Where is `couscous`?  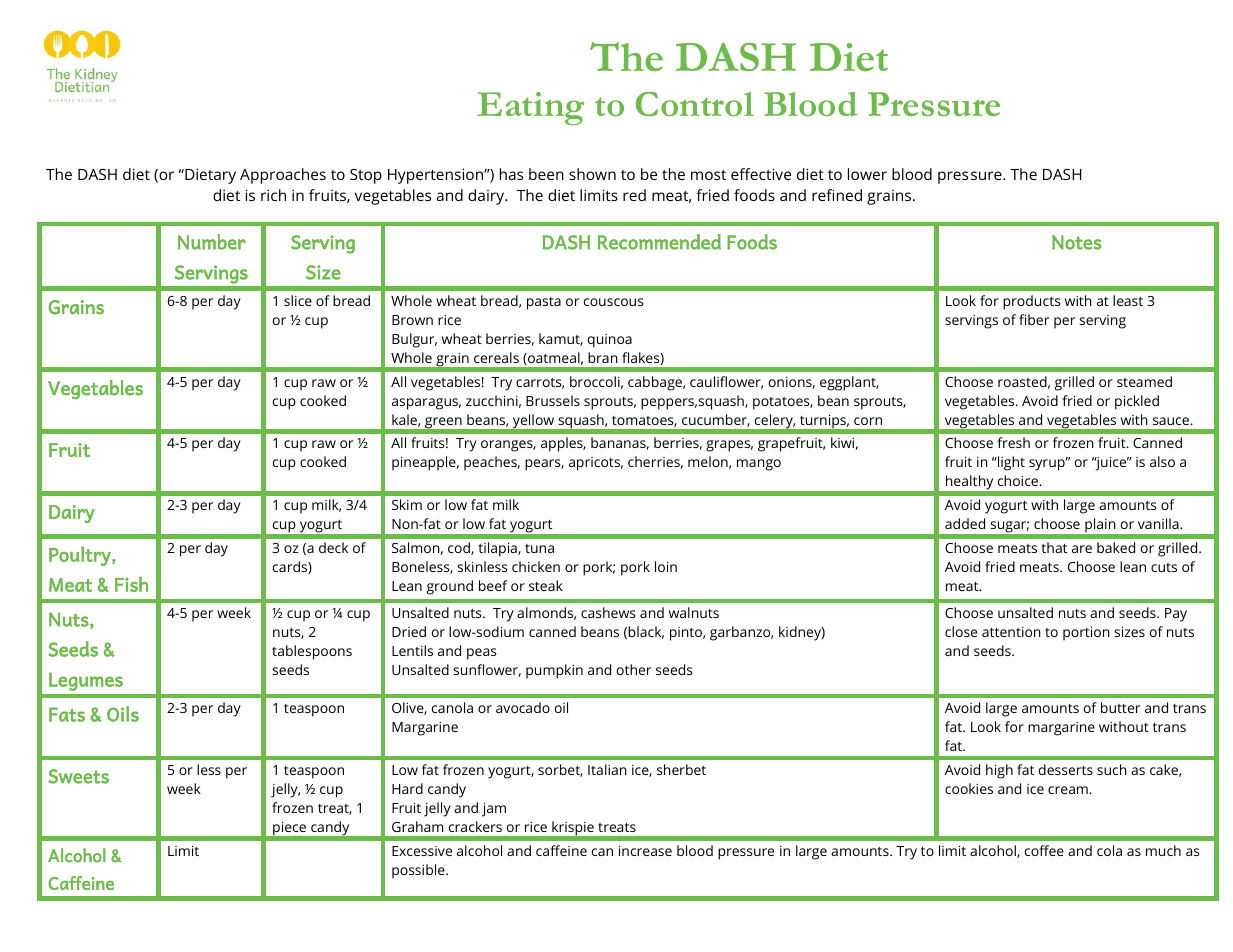 couscous is located at coordinates (613, 302).
